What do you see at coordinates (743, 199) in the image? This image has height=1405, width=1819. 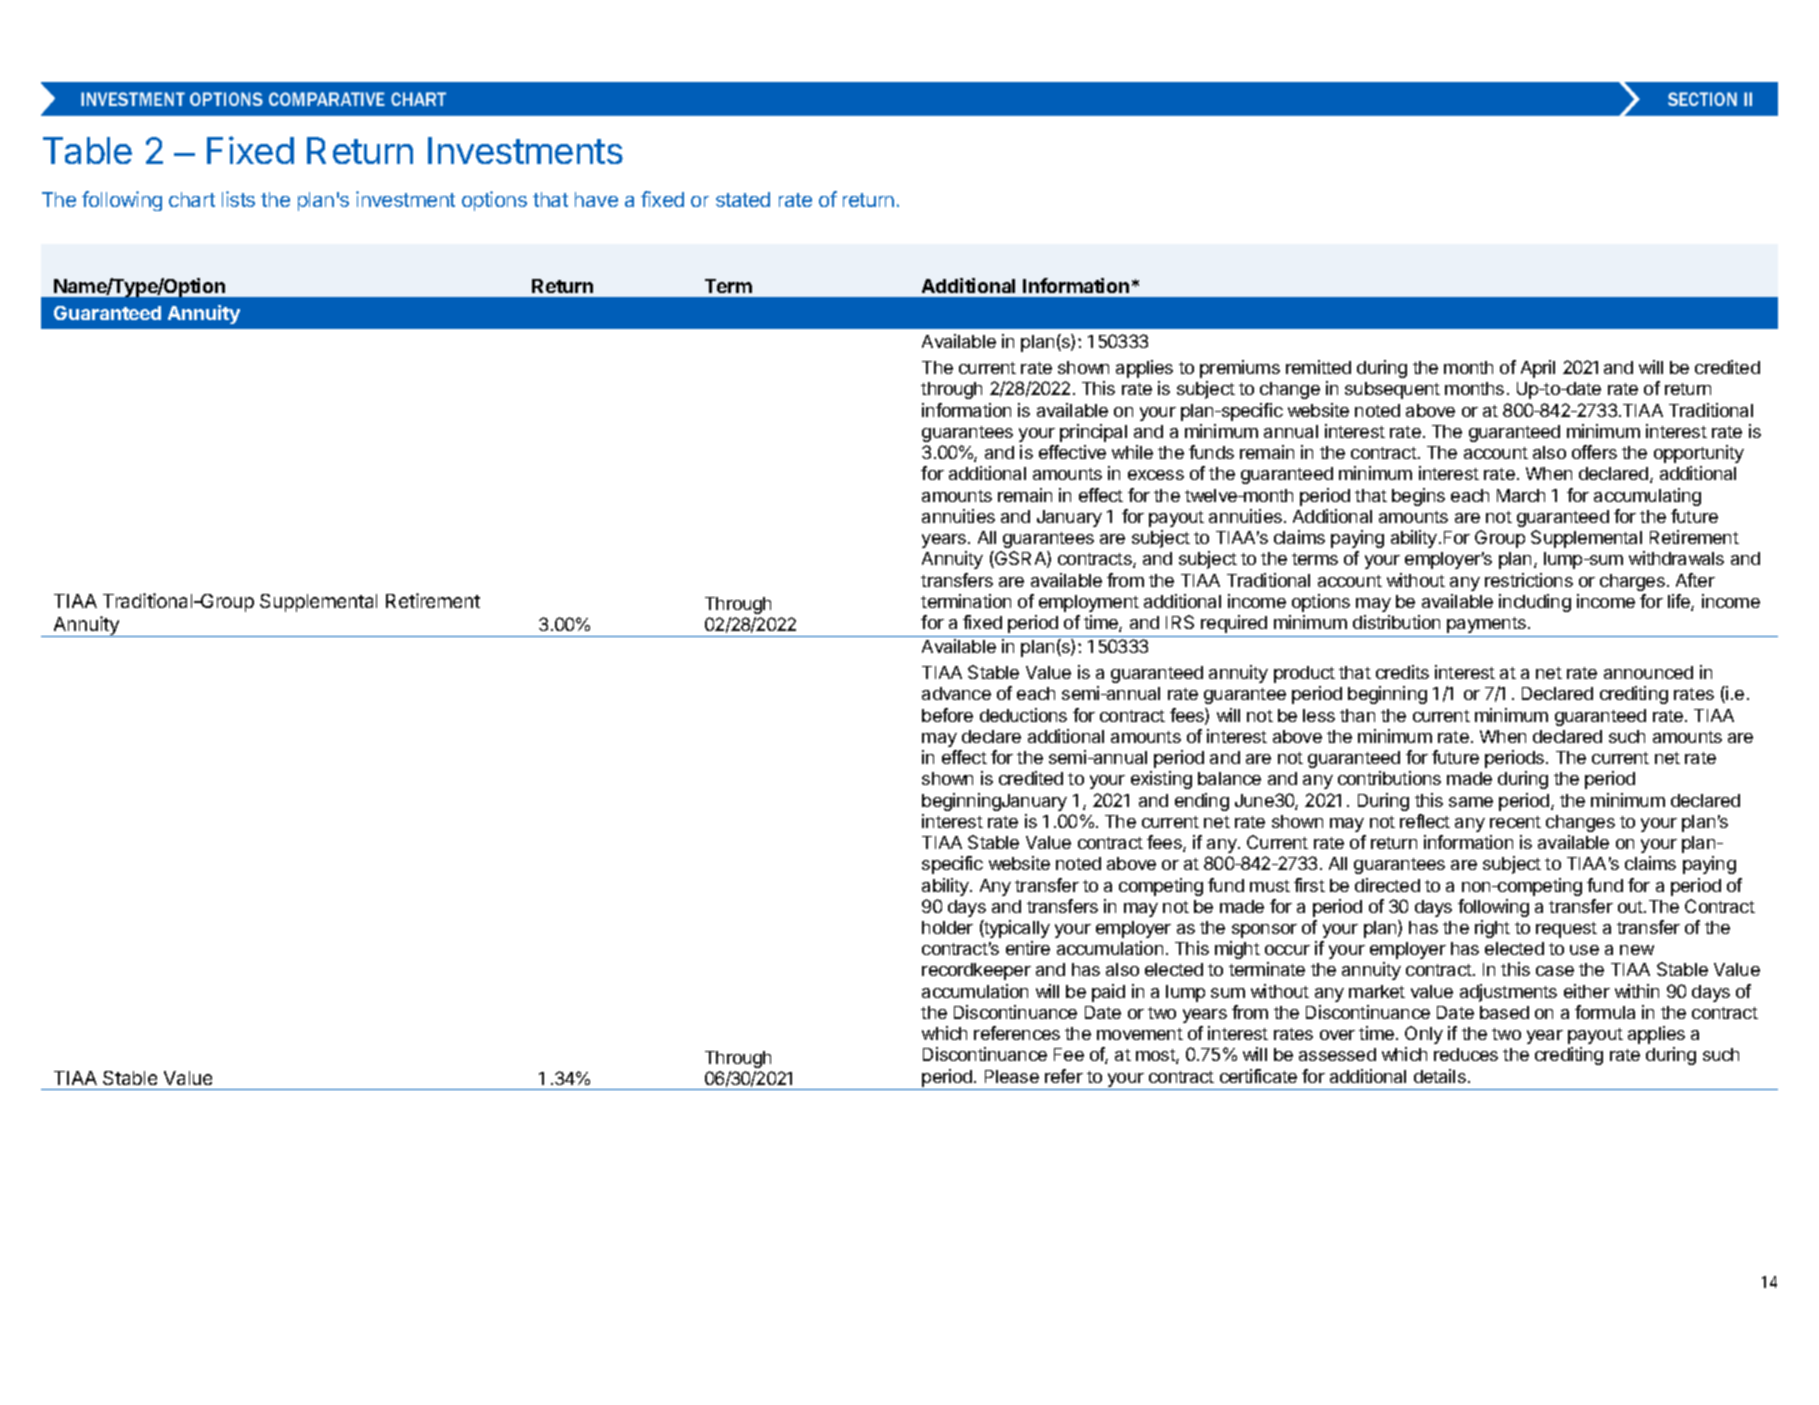 I see `stated` at bounding box center [743, 199].
